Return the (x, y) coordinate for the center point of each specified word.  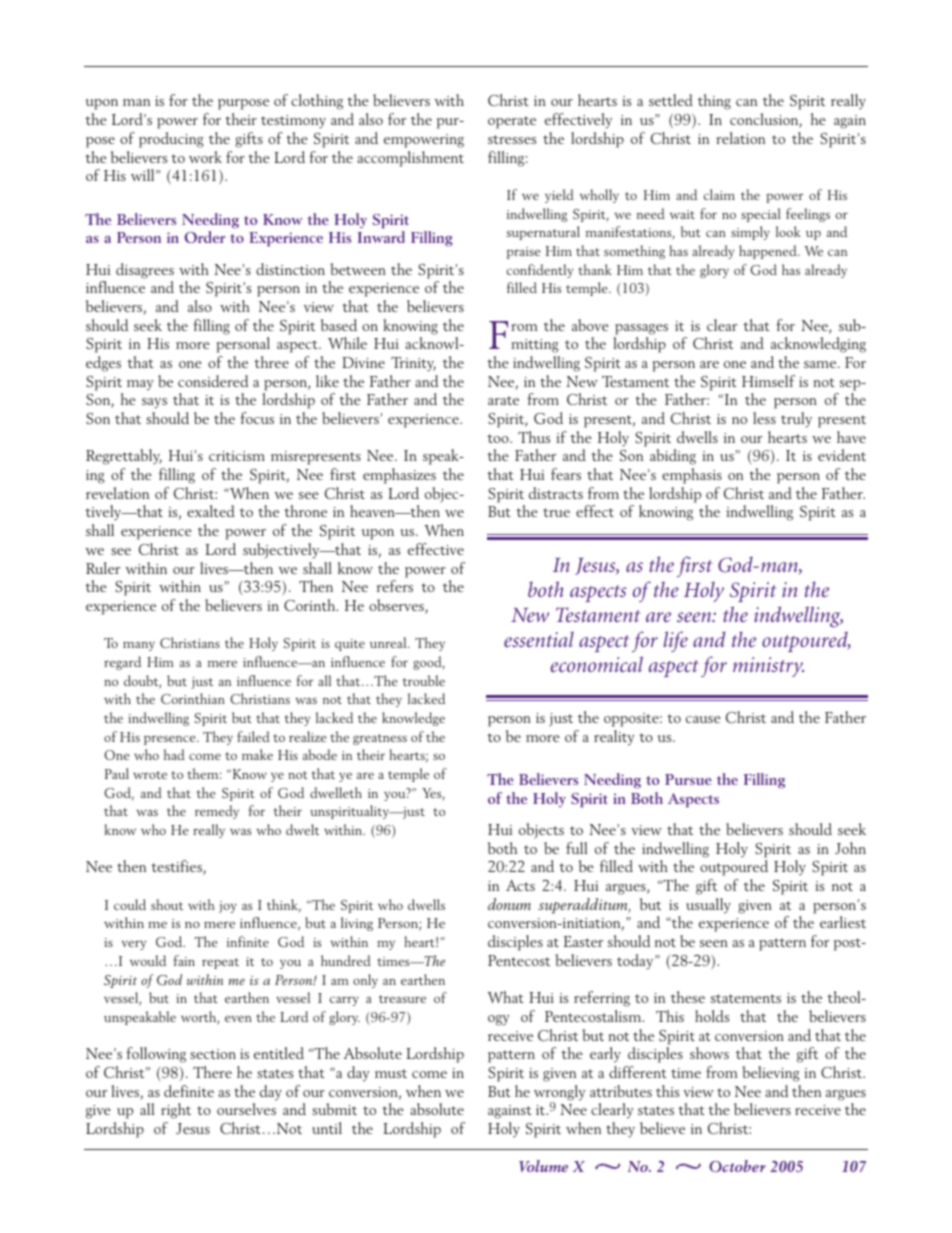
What (505, 997)
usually (708, 906)
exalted (211, 511)
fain (184, 960)
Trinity (413, 364)
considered (213, 381)
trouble (424, 680)
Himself (768, 381)
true (556, 512)
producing (171, 140)
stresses (512, 139)
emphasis (692, 476)
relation (740, 138)
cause (703, 719)
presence (171, 740)
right (176, 1111)
